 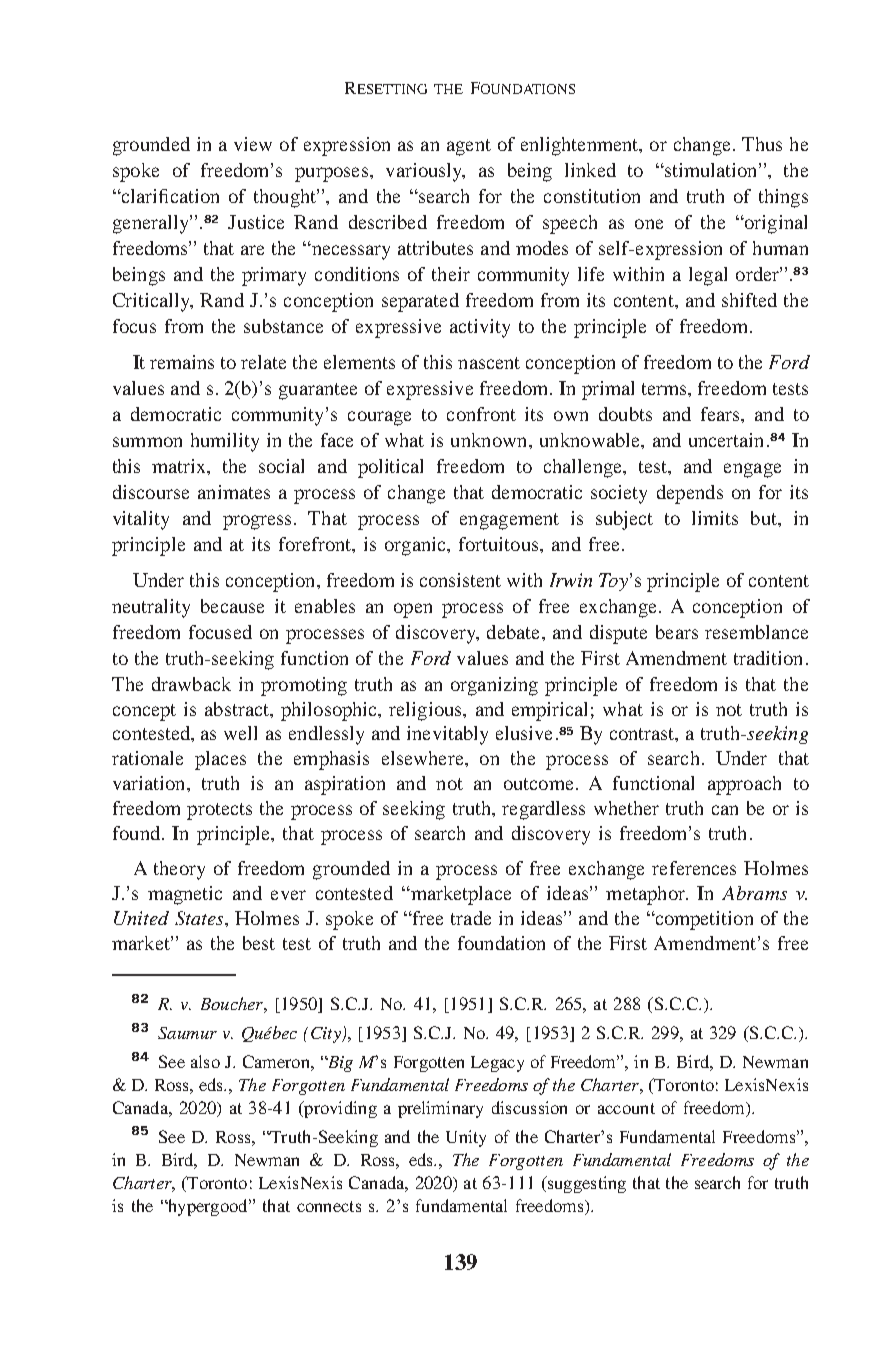 What do you see at coordinates (721, 414) in the screenshot?
I see `fears` at bounding box center [721, 414].
